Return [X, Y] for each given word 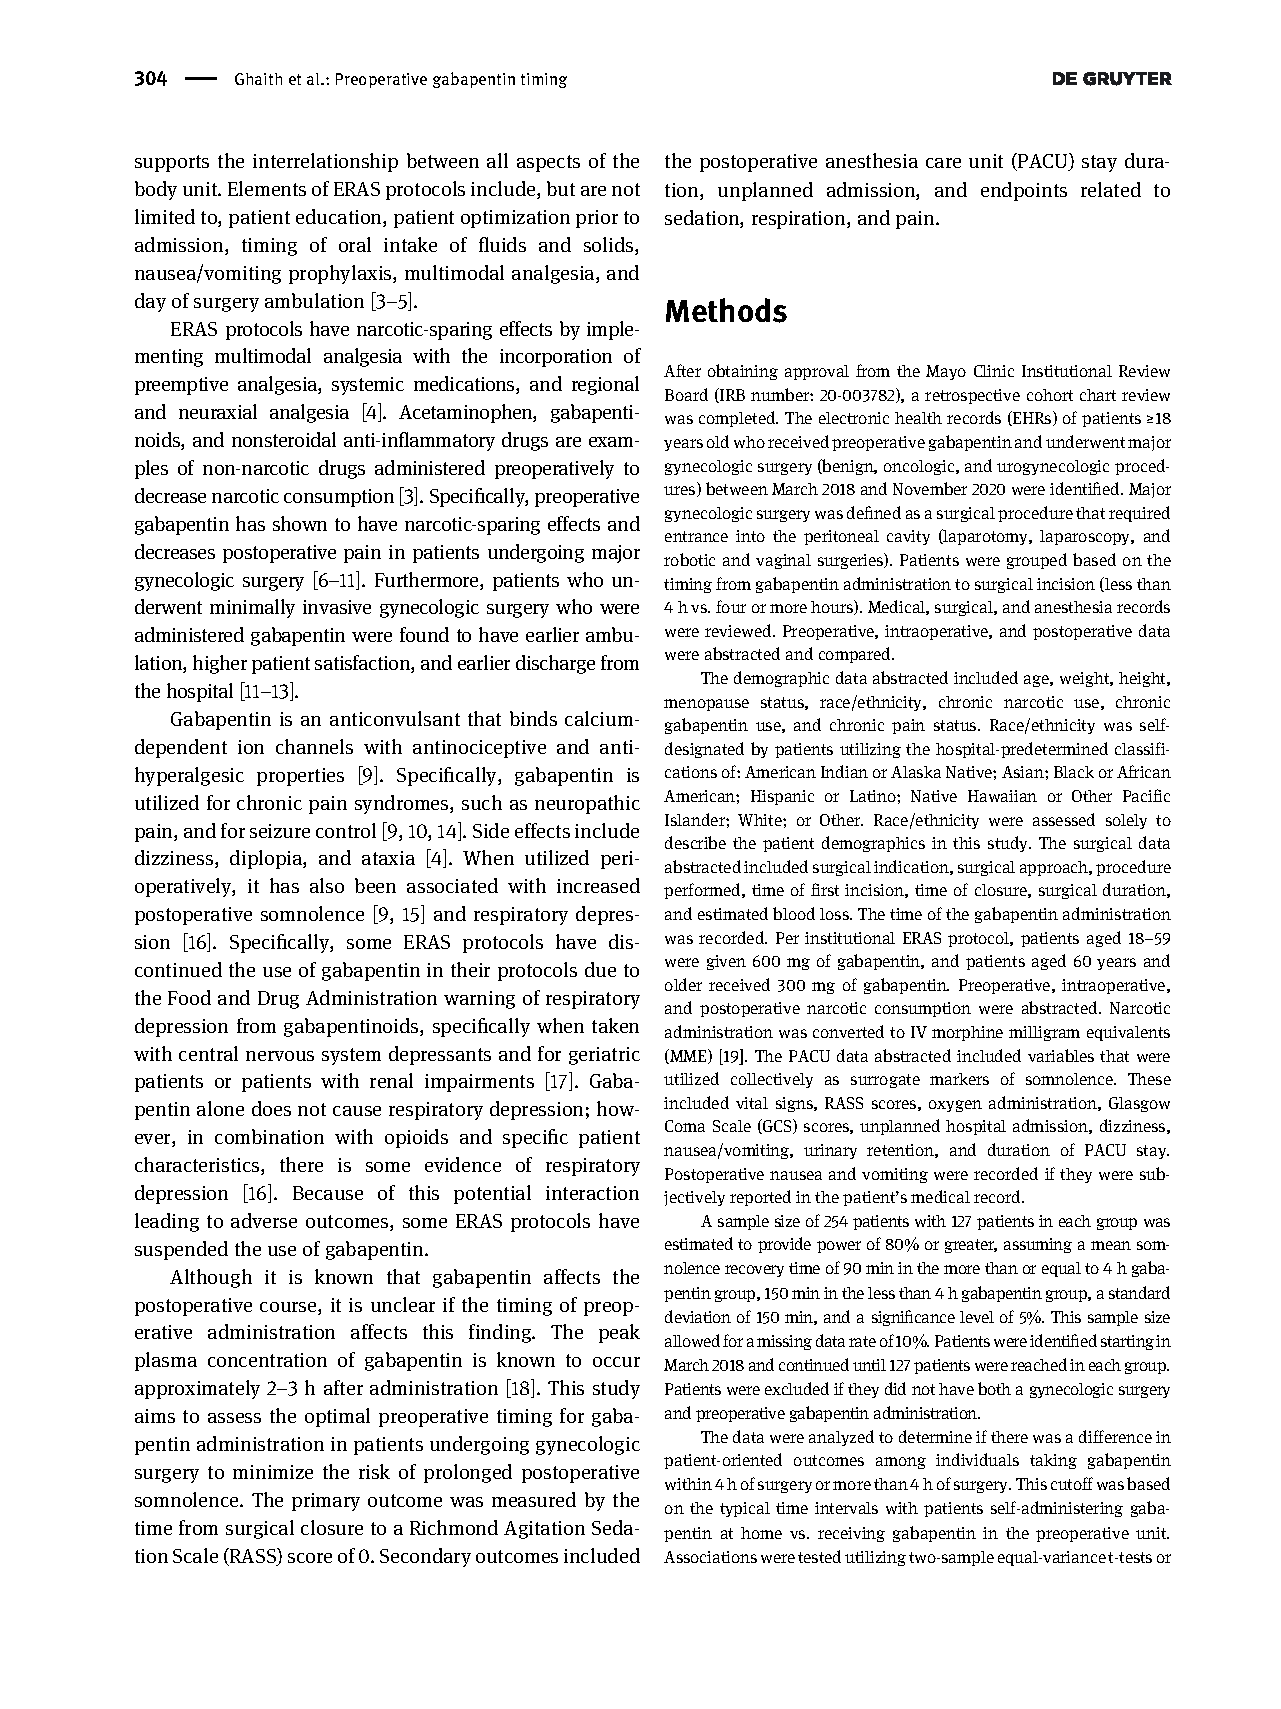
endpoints [1024, 191]
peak [619, 1333]
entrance [696, 536]
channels [314, 746]
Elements [267, 188]
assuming [1038, 1245]
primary [326, 1502]
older [683, 984]
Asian [1024, 772]
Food [189, 997]
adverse [264, 1220]
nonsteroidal [284, 439]
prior [597, 219]
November [930, 488]
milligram [1044, 1033]
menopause [706, 705]
